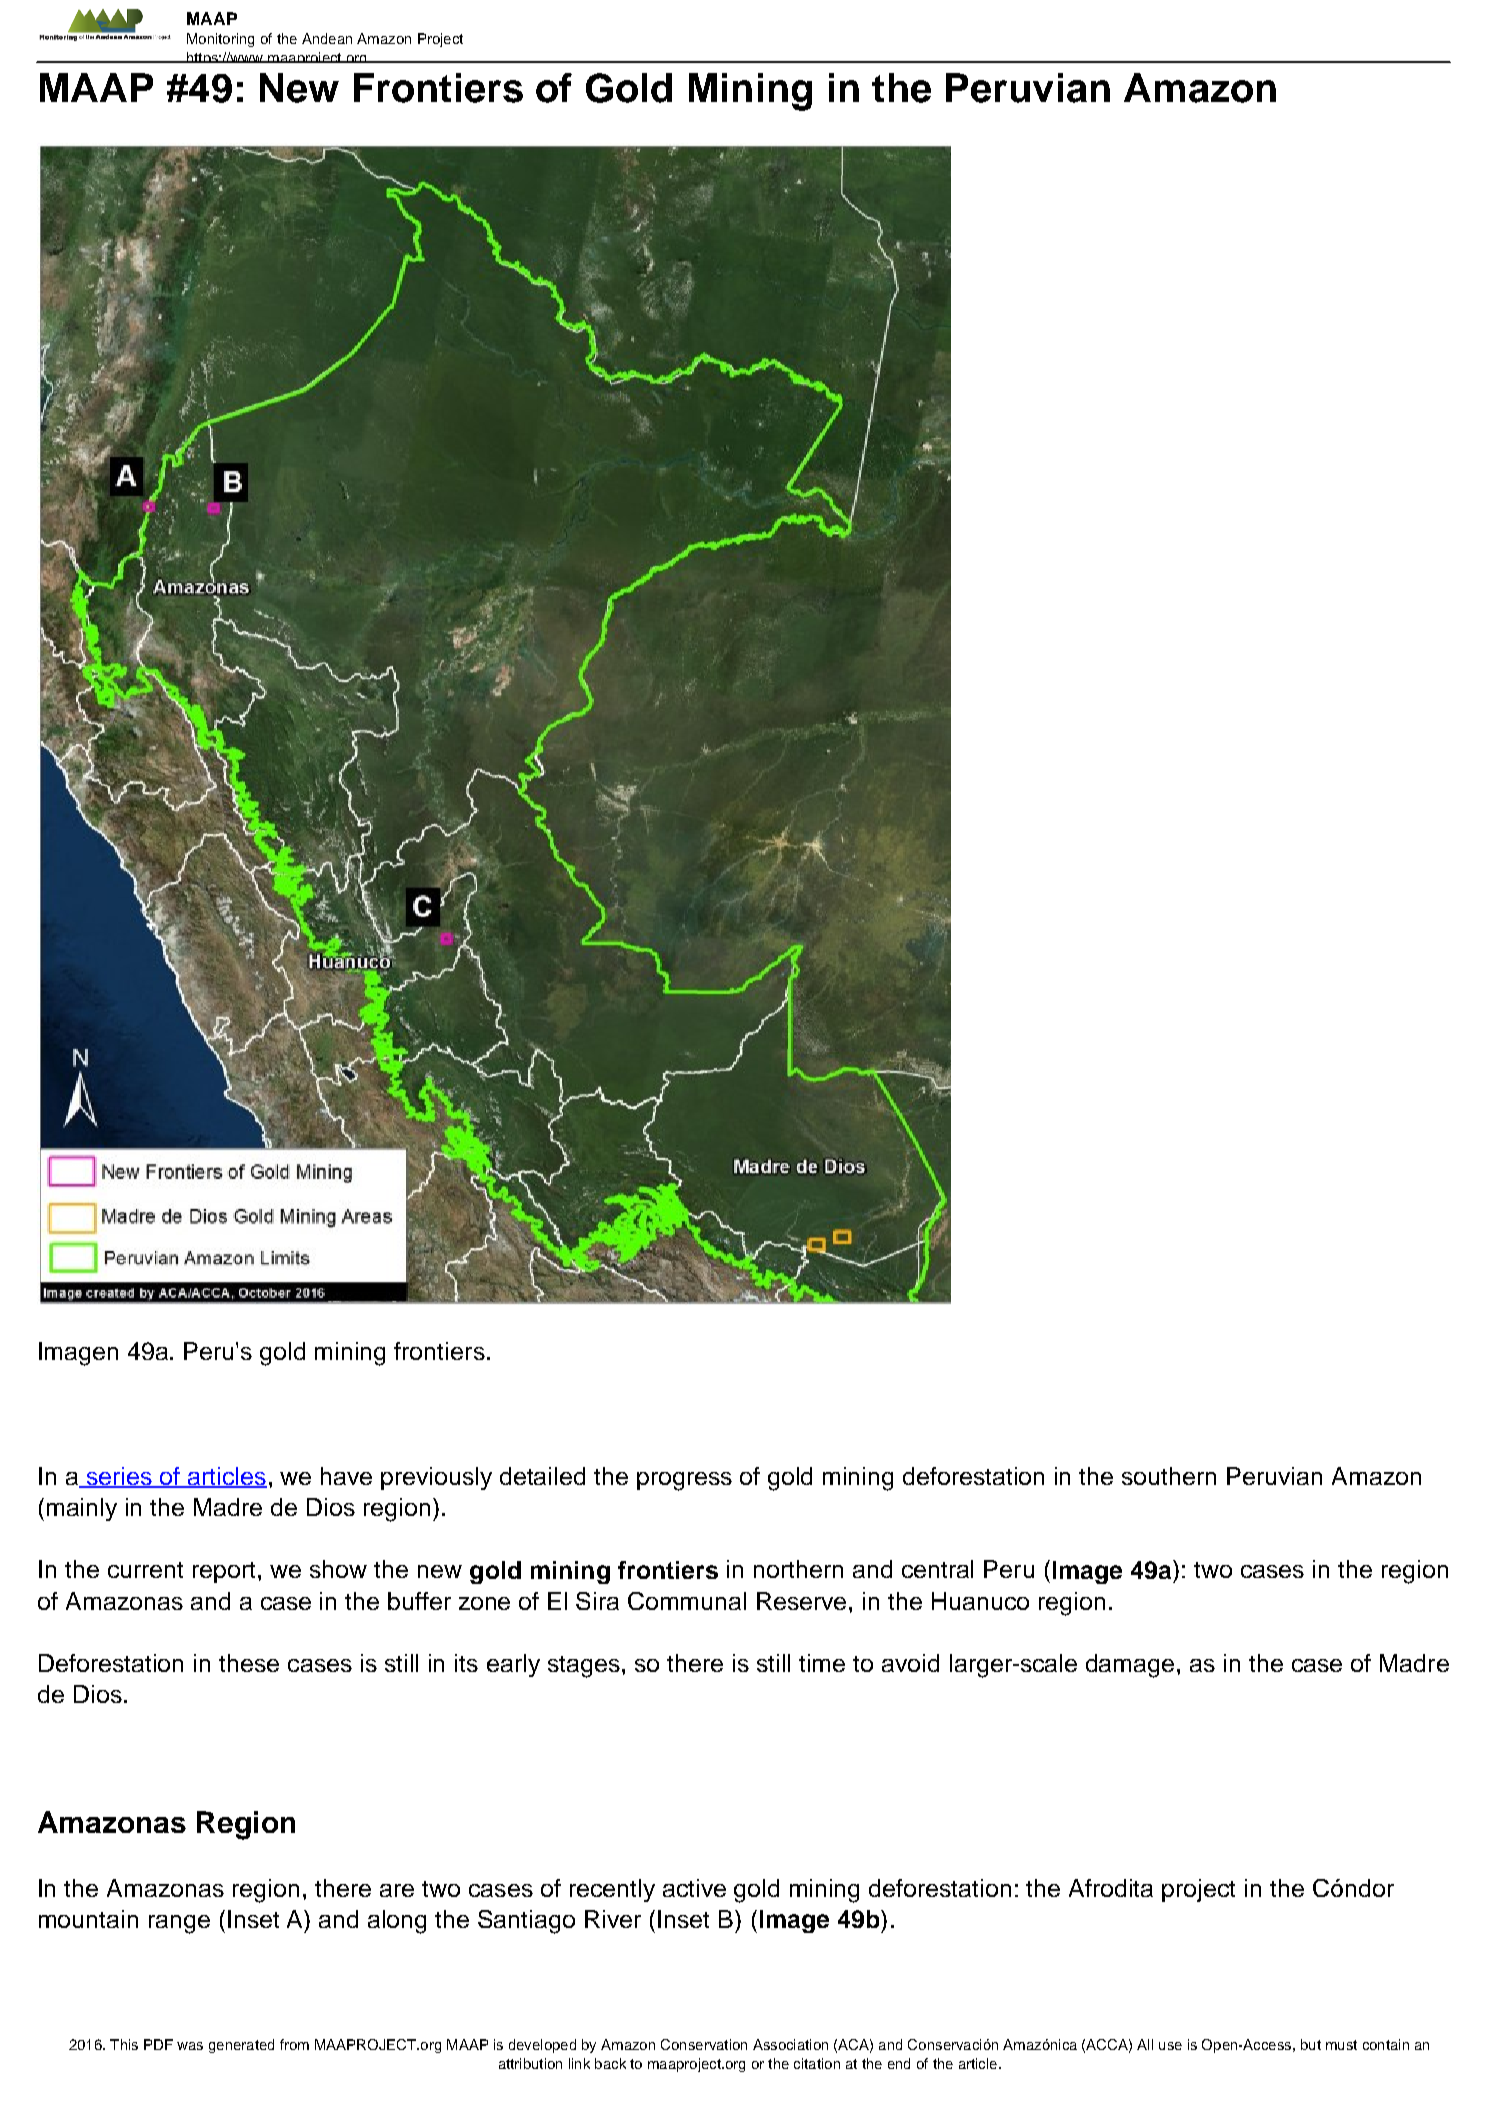 The height and width of the page is (2103, 1487). What do you see at coordinates (1130, 1666) in the page?
I see `damage` at bounding box center [1130, 1666].
